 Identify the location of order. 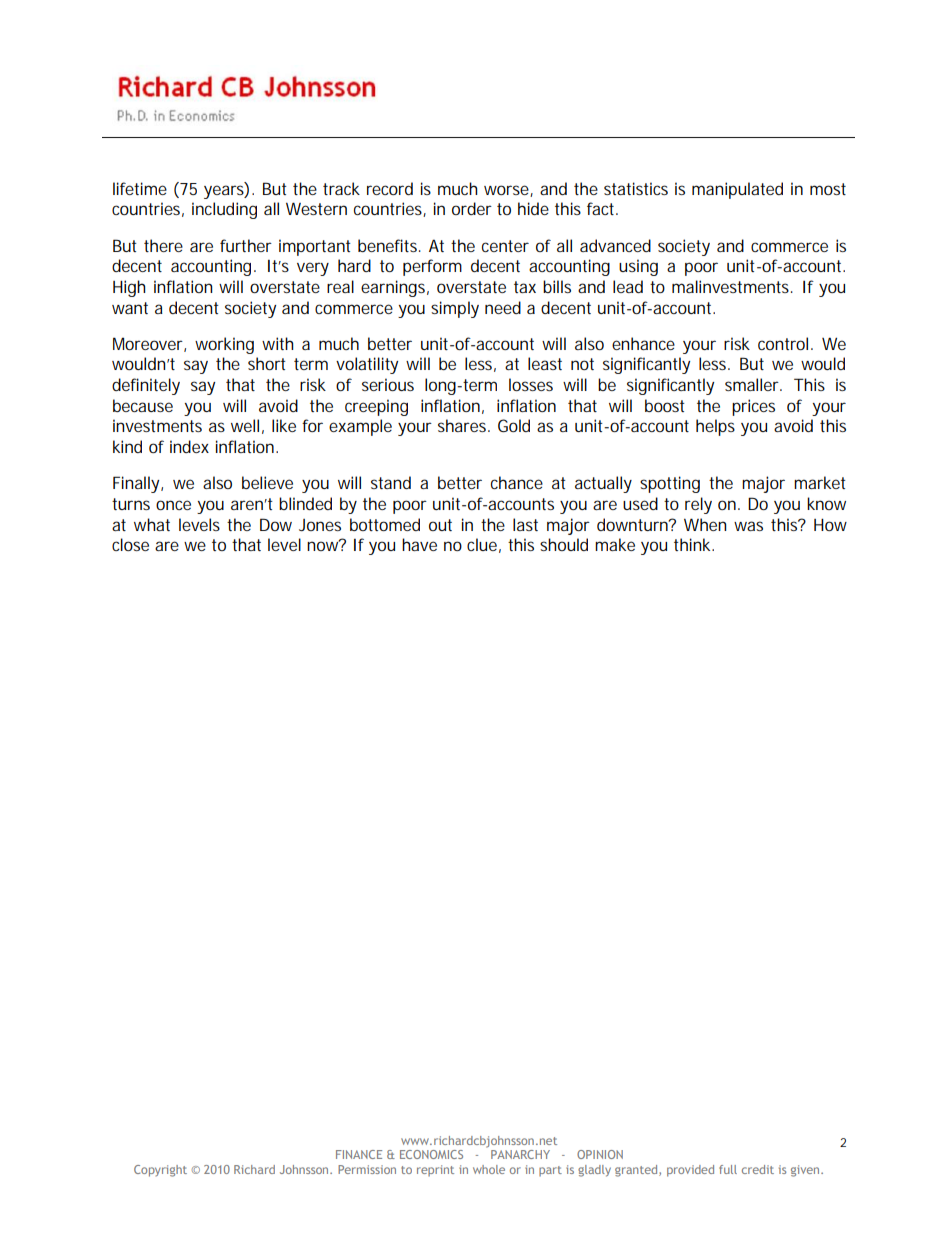
(472, 208).
